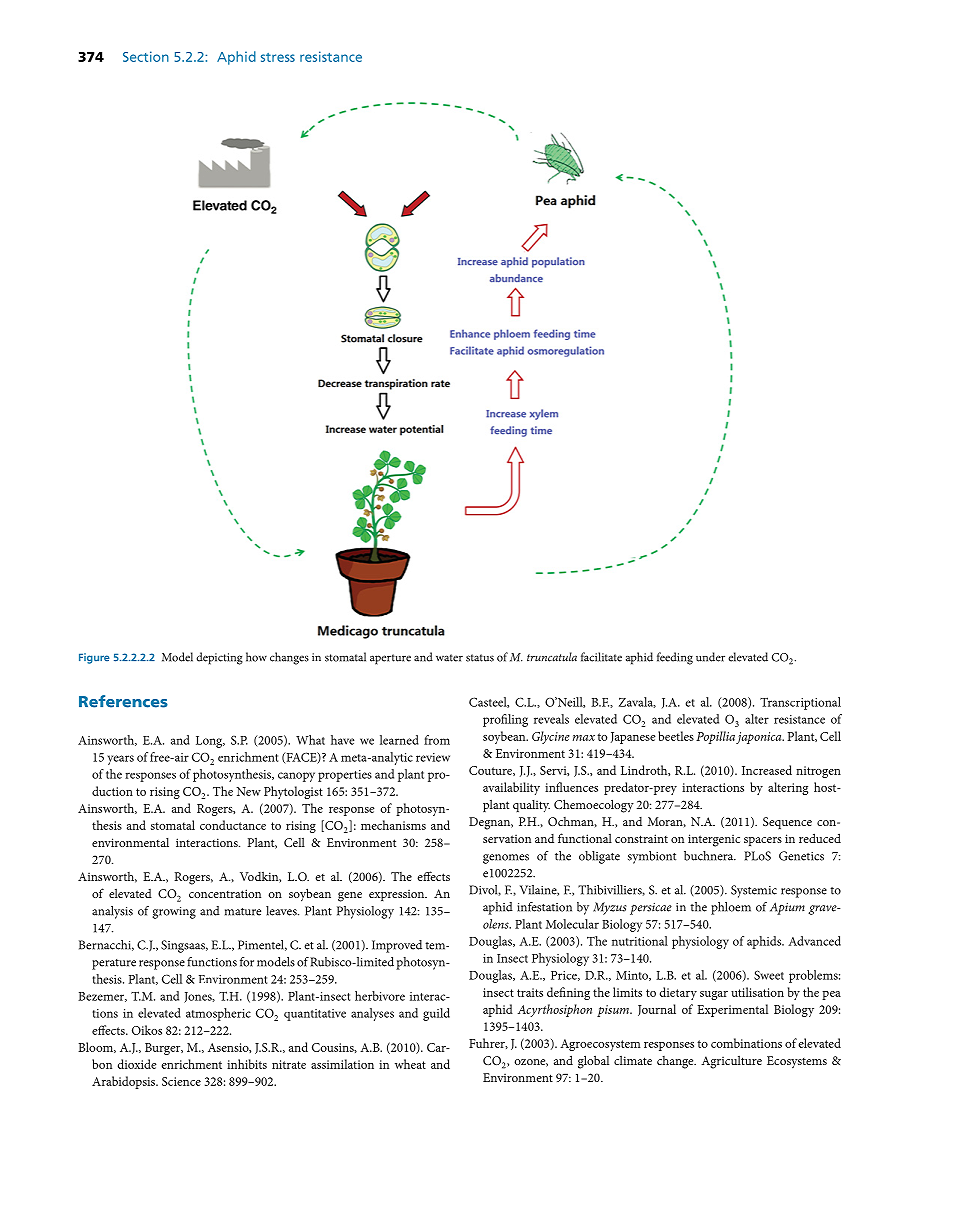 The height and width of the image is (1232, 953). Describe the element at coordinates (710, 657) in the image. I see `under` at that location.
